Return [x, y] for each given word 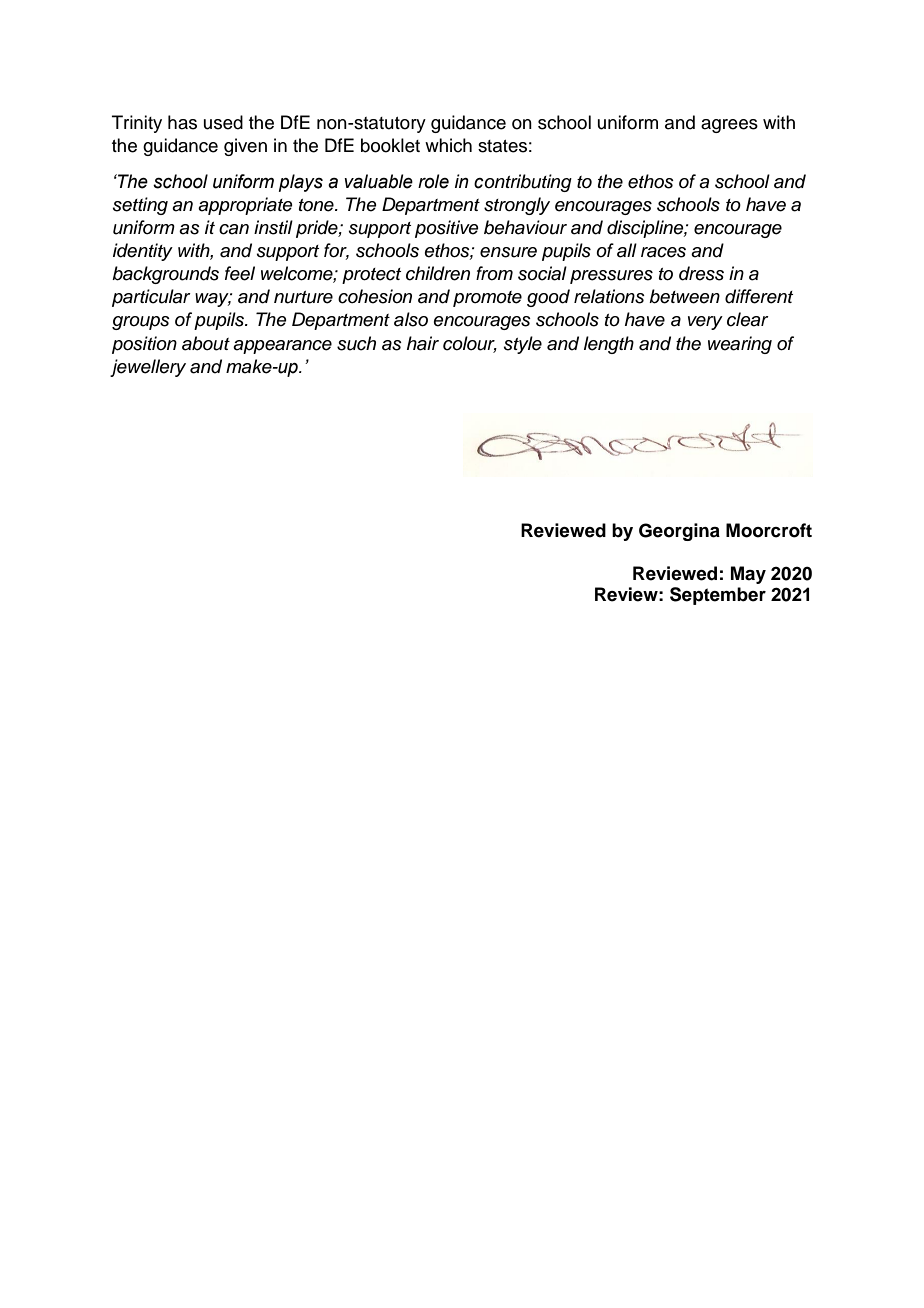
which [448, 145]
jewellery [148, 368]
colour [470, 344]
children [438, 273]
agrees [729, 126]
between [684, 296]
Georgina [679, 532]
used [223, 122]
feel [240, 273]
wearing [740, 345]
